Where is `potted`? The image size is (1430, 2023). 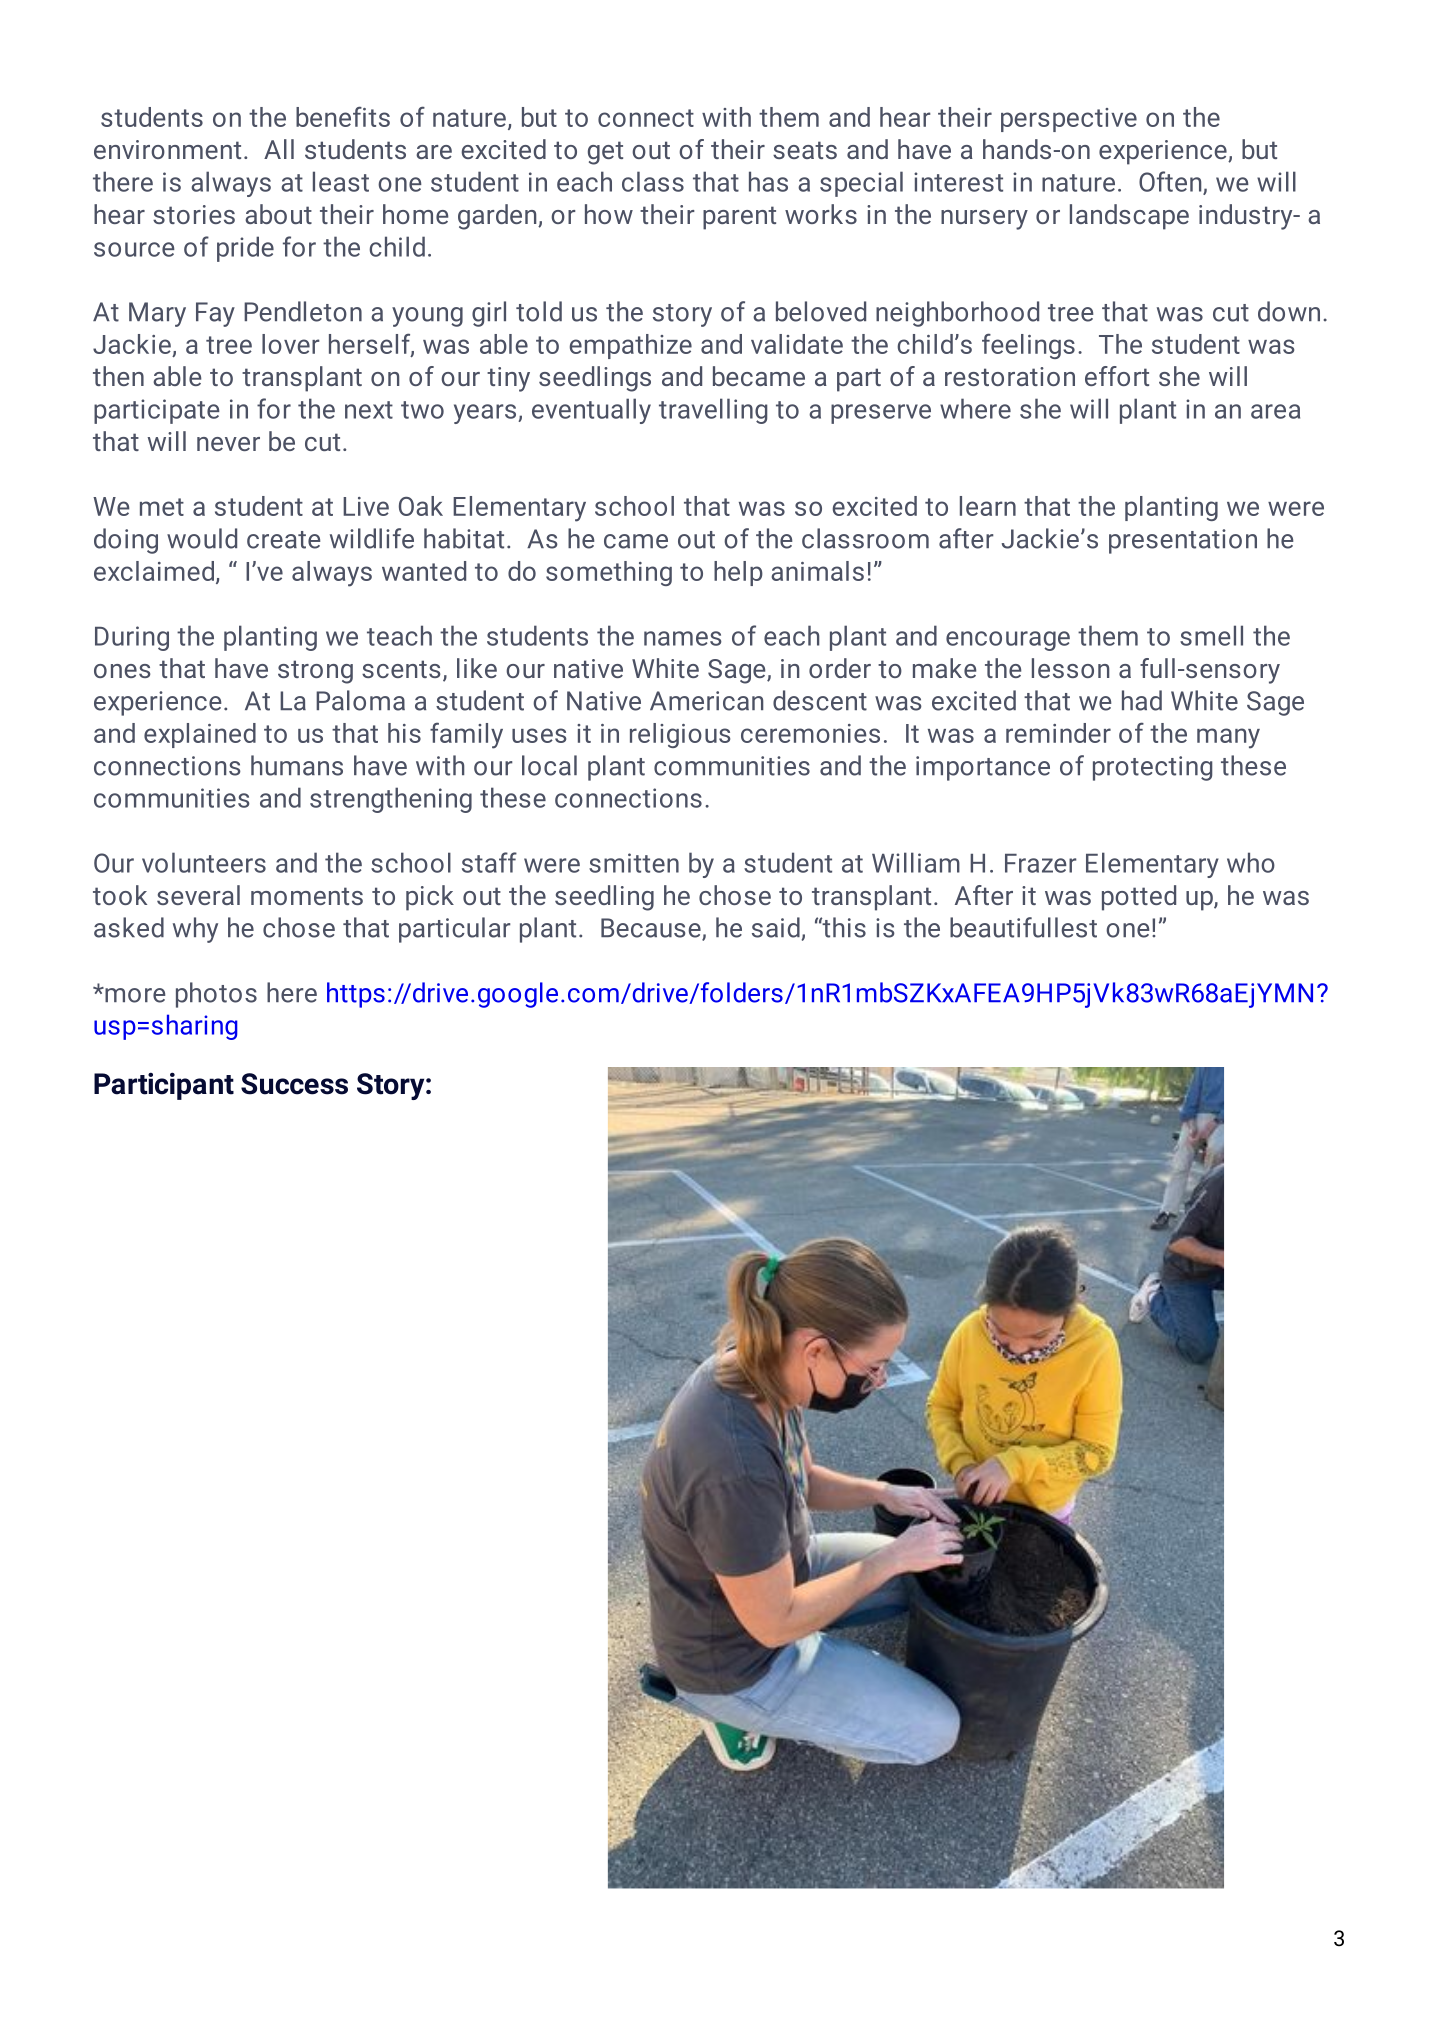 potted is located at coordinates (1139, 898).
